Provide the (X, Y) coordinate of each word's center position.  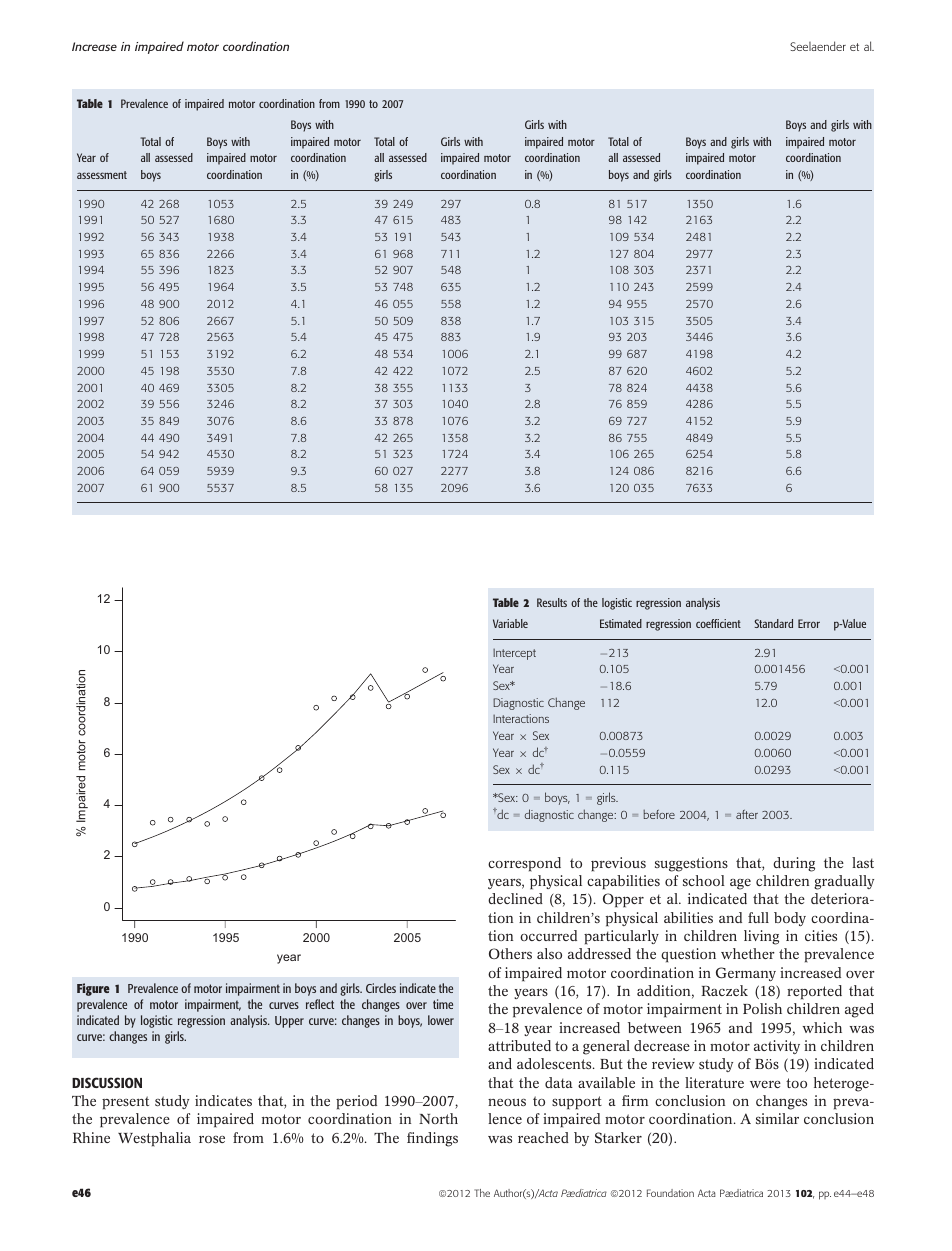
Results (552, 602)
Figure (93, 989)
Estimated (621, 623)
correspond (524, 864)
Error (809, 623)
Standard (773, 623)
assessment (102, 175)
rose (212, 1139)
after (747, 814)
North (438, 1118)
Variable (510, 623)
